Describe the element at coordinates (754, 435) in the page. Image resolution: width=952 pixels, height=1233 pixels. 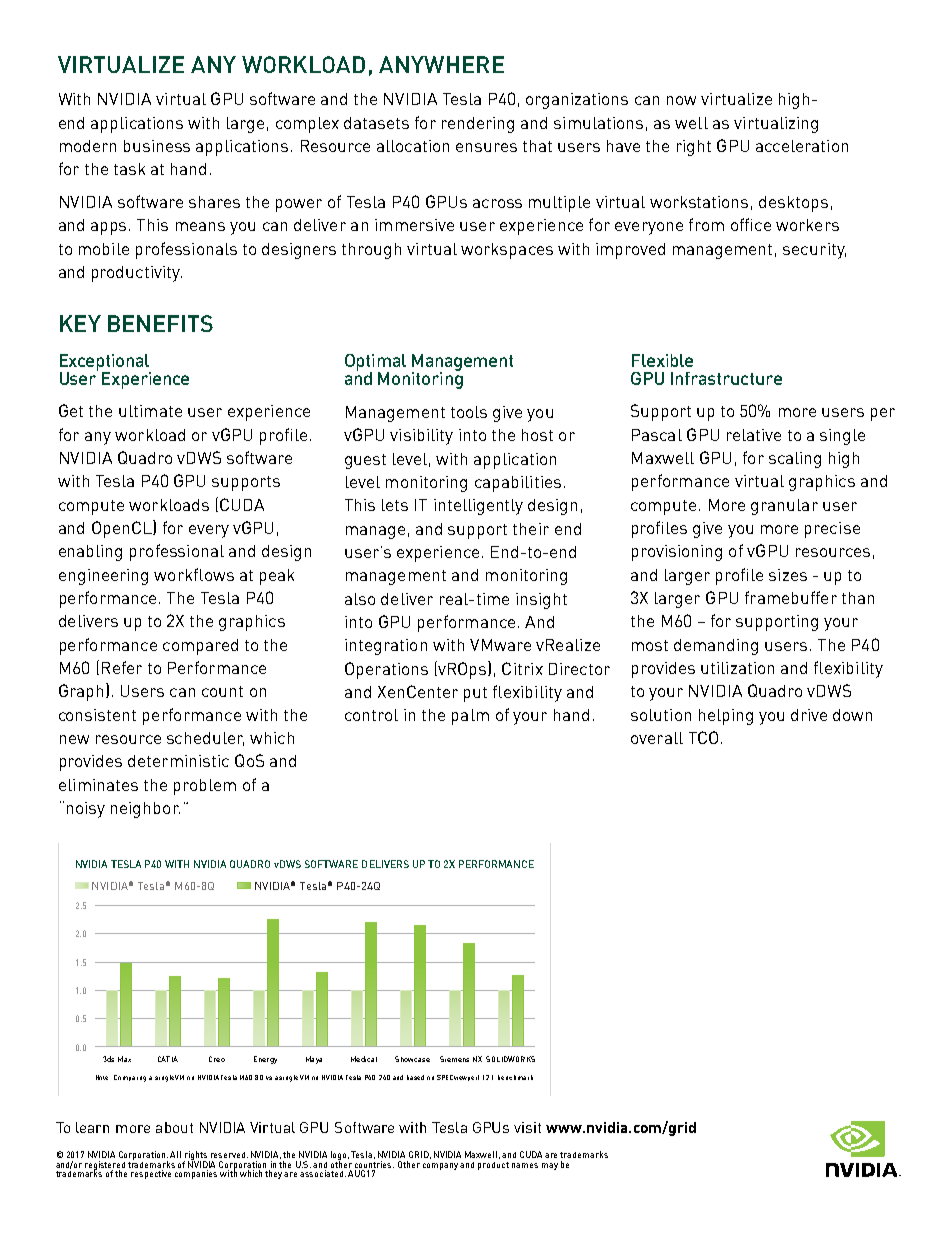
I see `relative` at that location.
